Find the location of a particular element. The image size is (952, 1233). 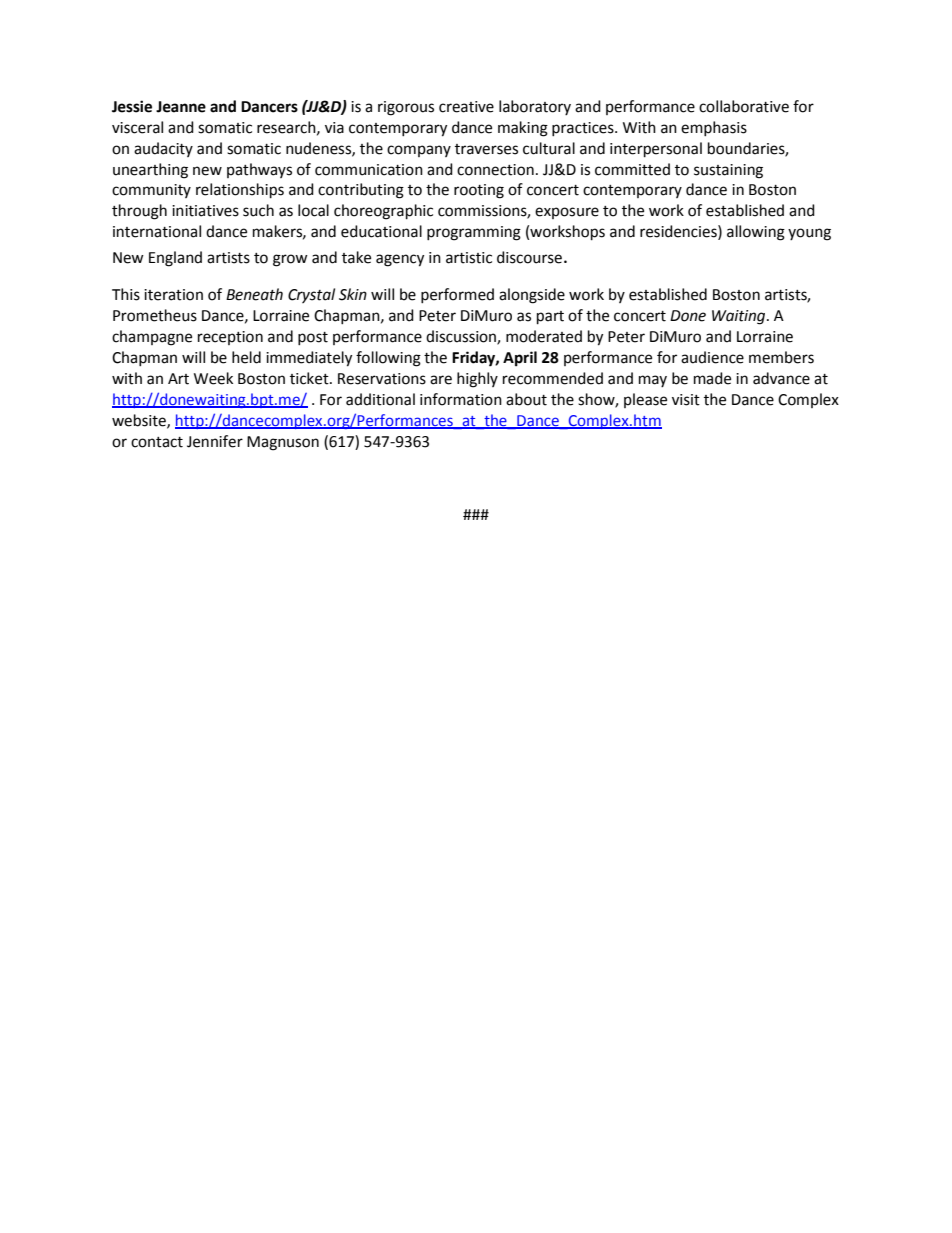

Jeanne is located at coordinates (181, 107).
